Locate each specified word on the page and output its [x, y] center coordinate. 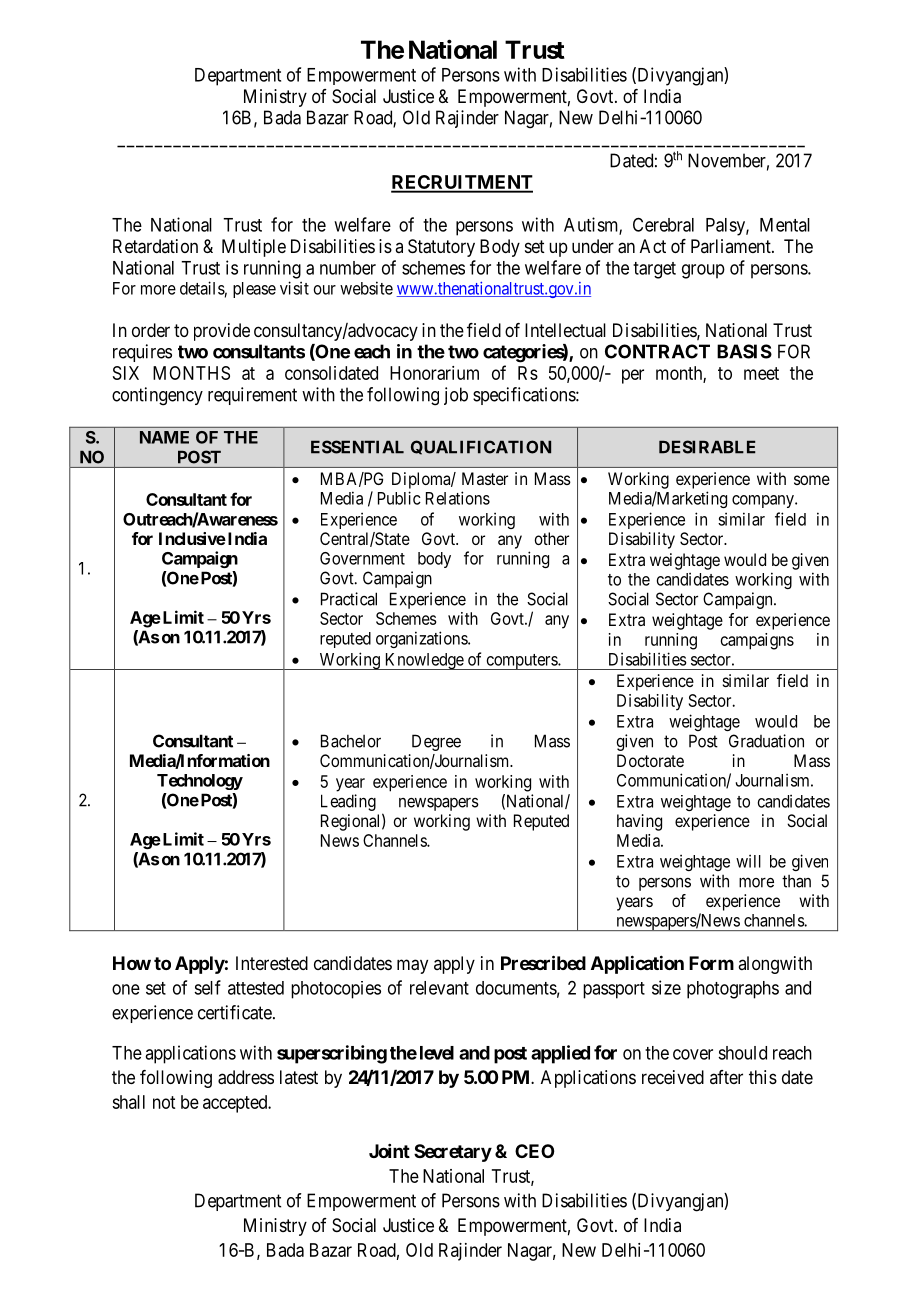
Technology [200, 782]
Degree [436, 742]
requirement [252, 396]
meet [761, 373]
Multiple [254, 248]
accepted [236, 1104]
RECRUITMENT [462, 183]
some [812, 480]
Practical [349, 599]
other [551, 538]
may [412, 966]
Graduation [766, 741]
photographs [733, 990]
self [207, 987]
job [456, 396]
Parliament [732, 246]
